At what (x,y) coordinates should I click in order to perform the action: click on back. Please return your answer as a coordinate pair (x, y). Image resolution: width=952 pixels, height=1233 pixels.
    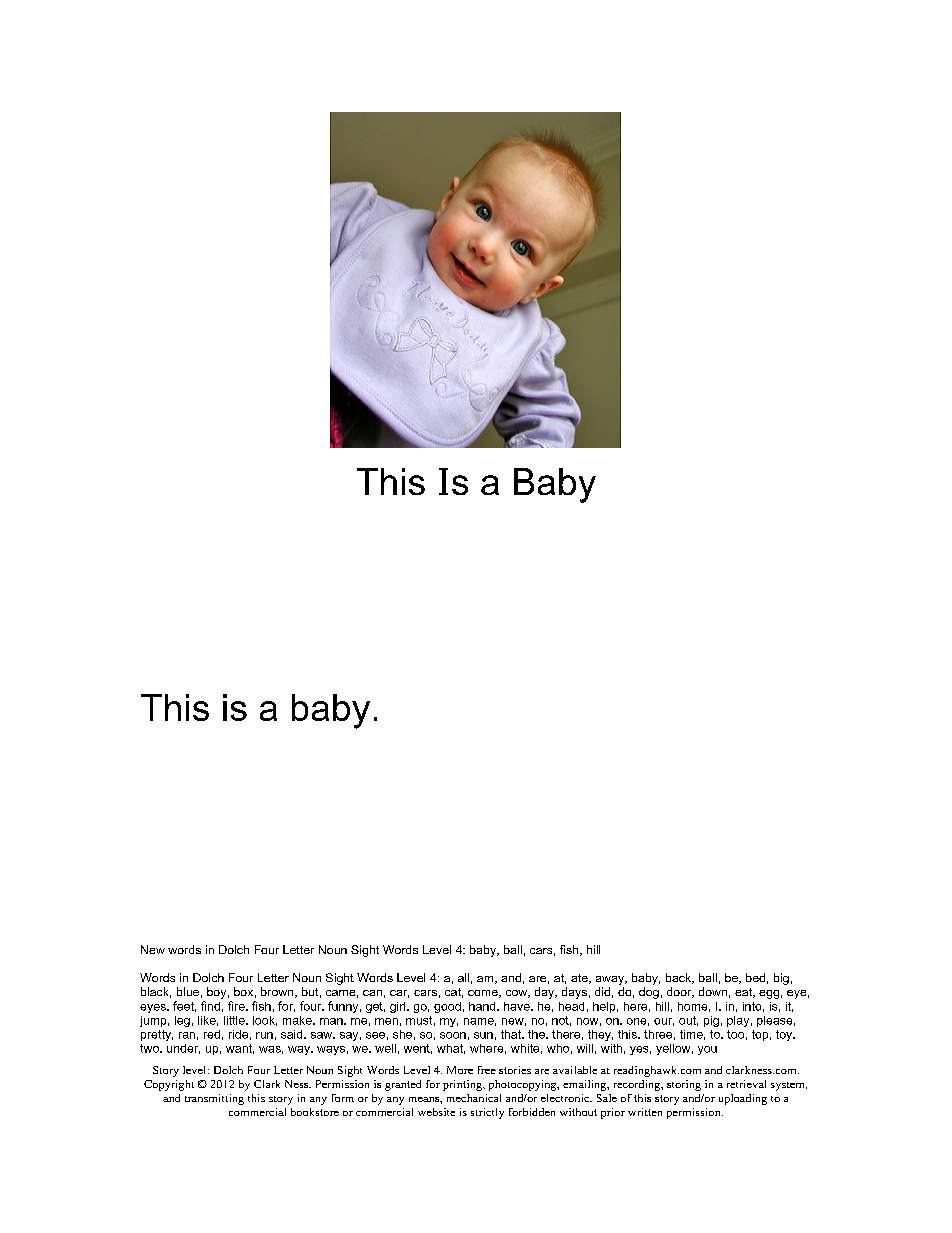
    Looking at the image, I should click on (680, 978).
